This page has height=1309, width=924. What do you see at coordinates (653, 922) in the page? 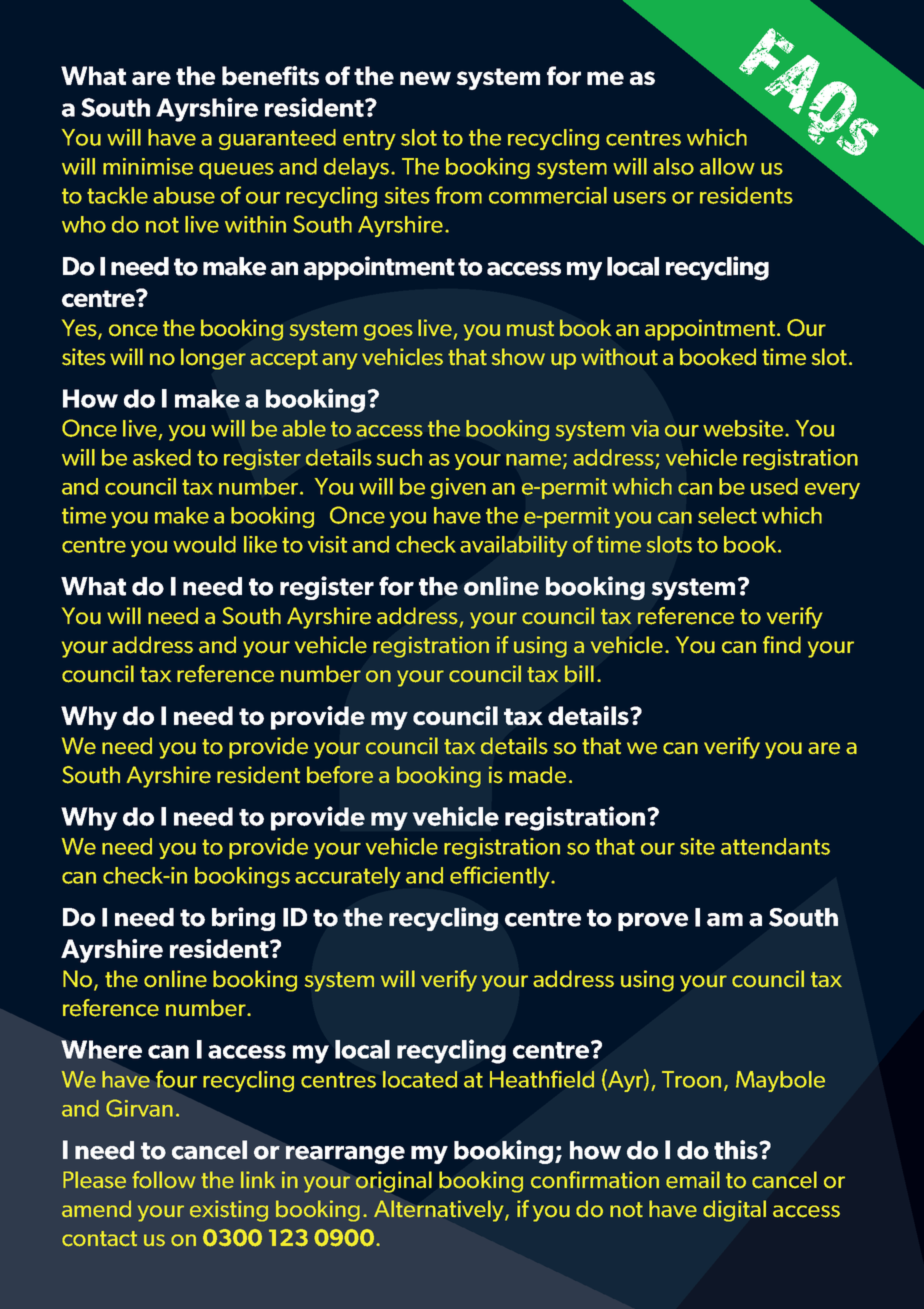
I see `prove` at bounding box center [653, 922].
